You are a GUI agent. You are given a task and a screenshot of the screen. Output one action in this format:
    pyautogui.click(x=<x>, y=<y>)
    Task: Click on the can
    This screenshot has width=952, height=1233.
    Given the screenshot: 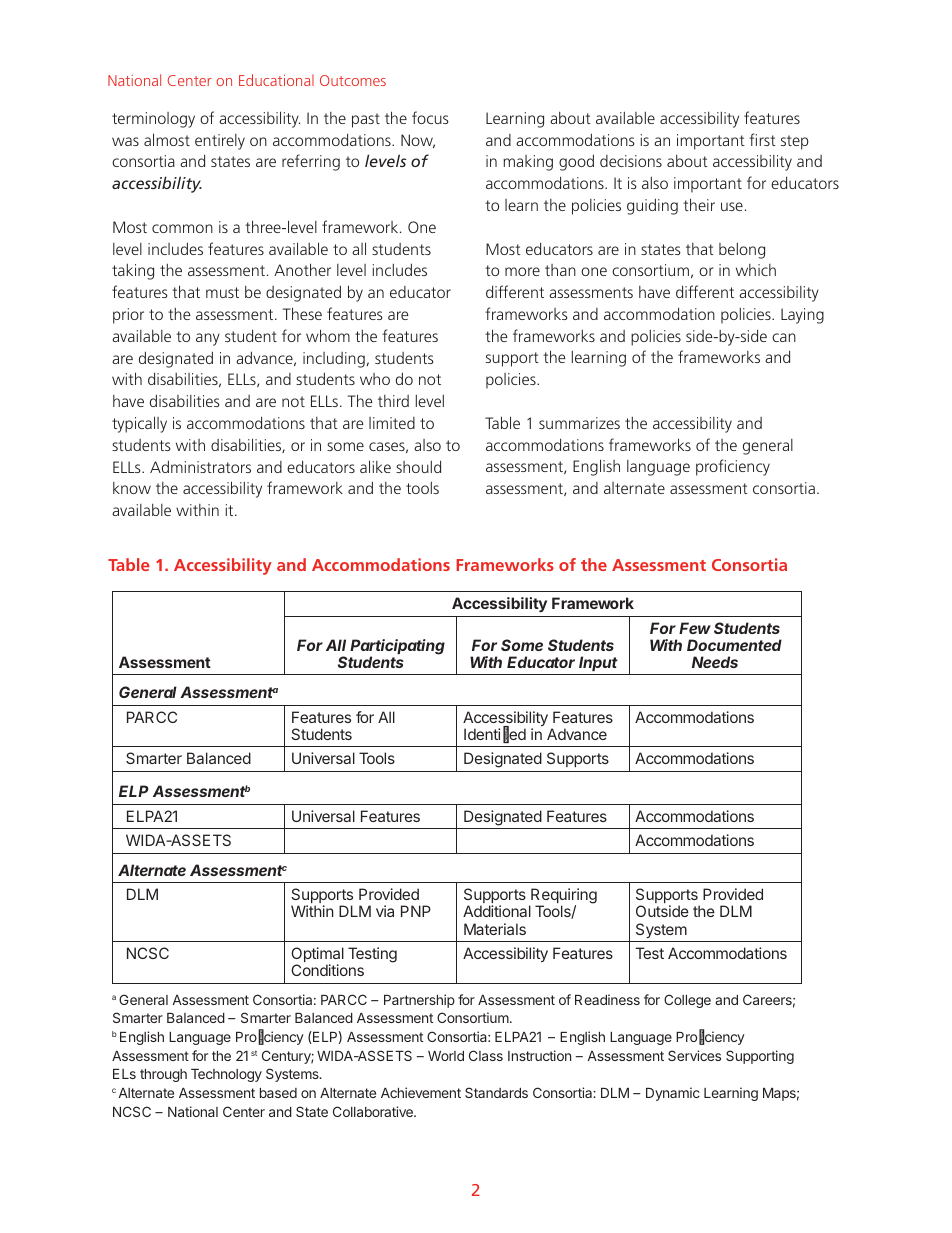 What is the action you would take?
    pyautogui.click(x=784, y=337)
